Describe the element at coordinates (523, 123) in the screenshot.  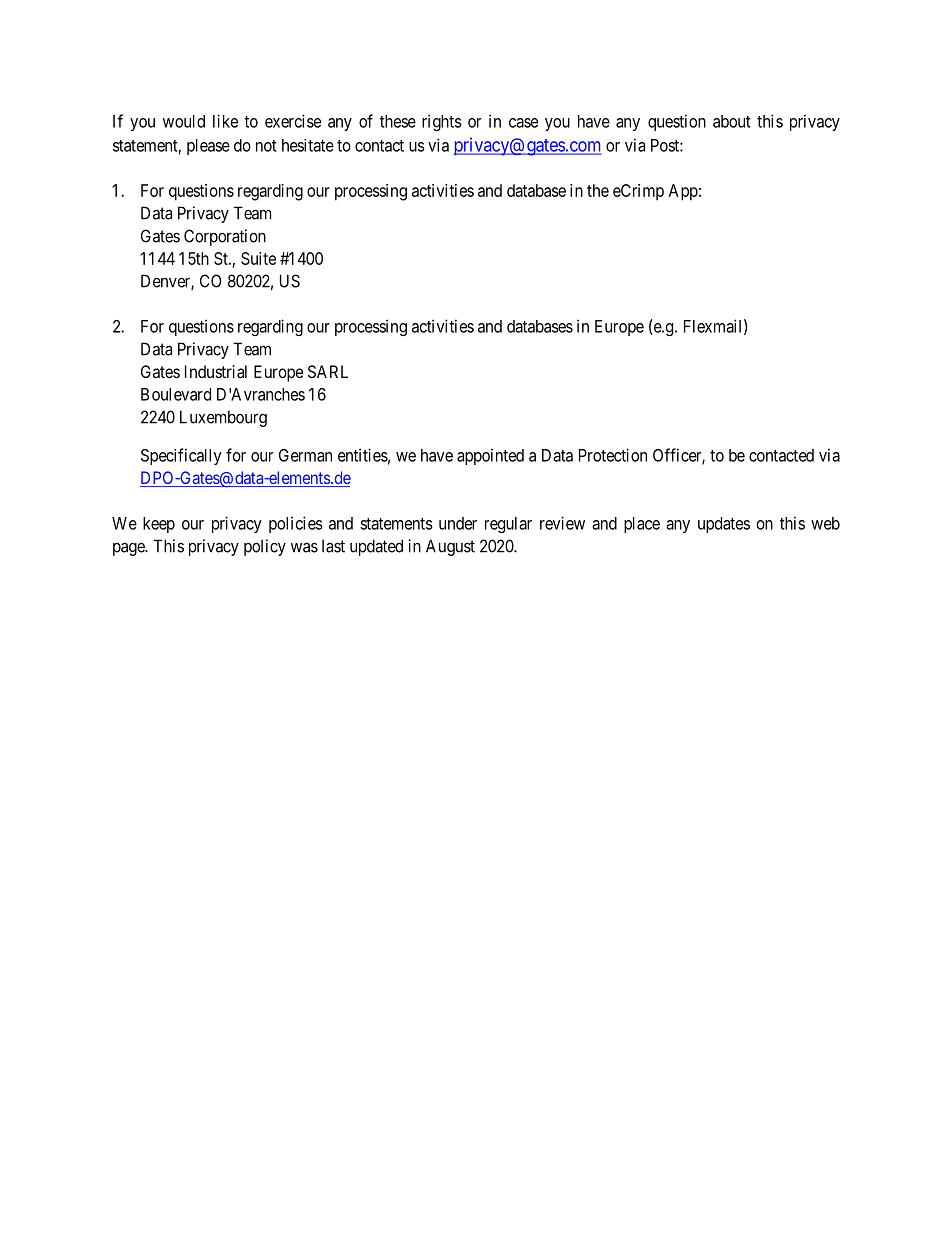
I see `case` at that location.
